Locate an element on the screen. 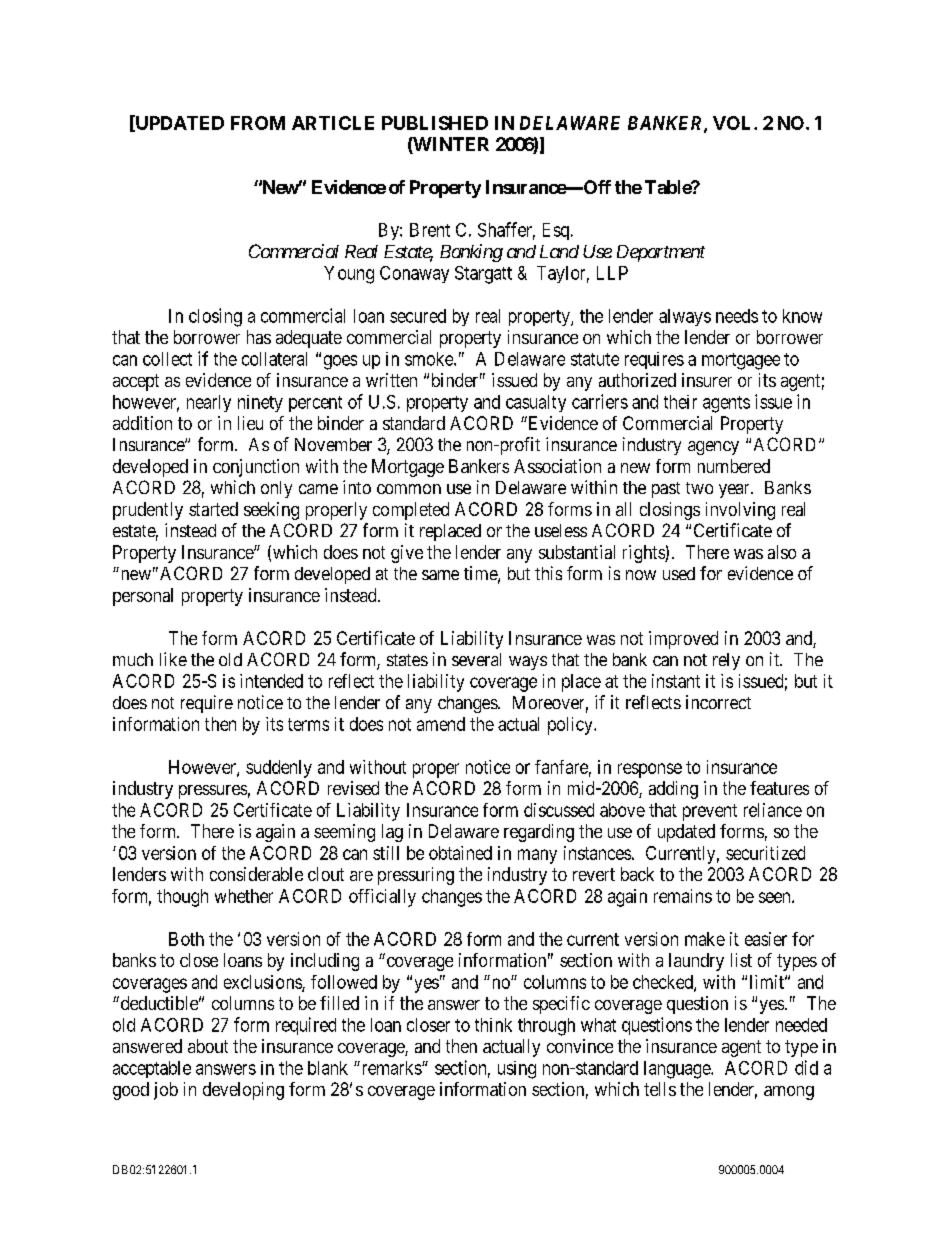 The image size is (952, 1233). PUBLISHED is located at coordinates (435, 123).
